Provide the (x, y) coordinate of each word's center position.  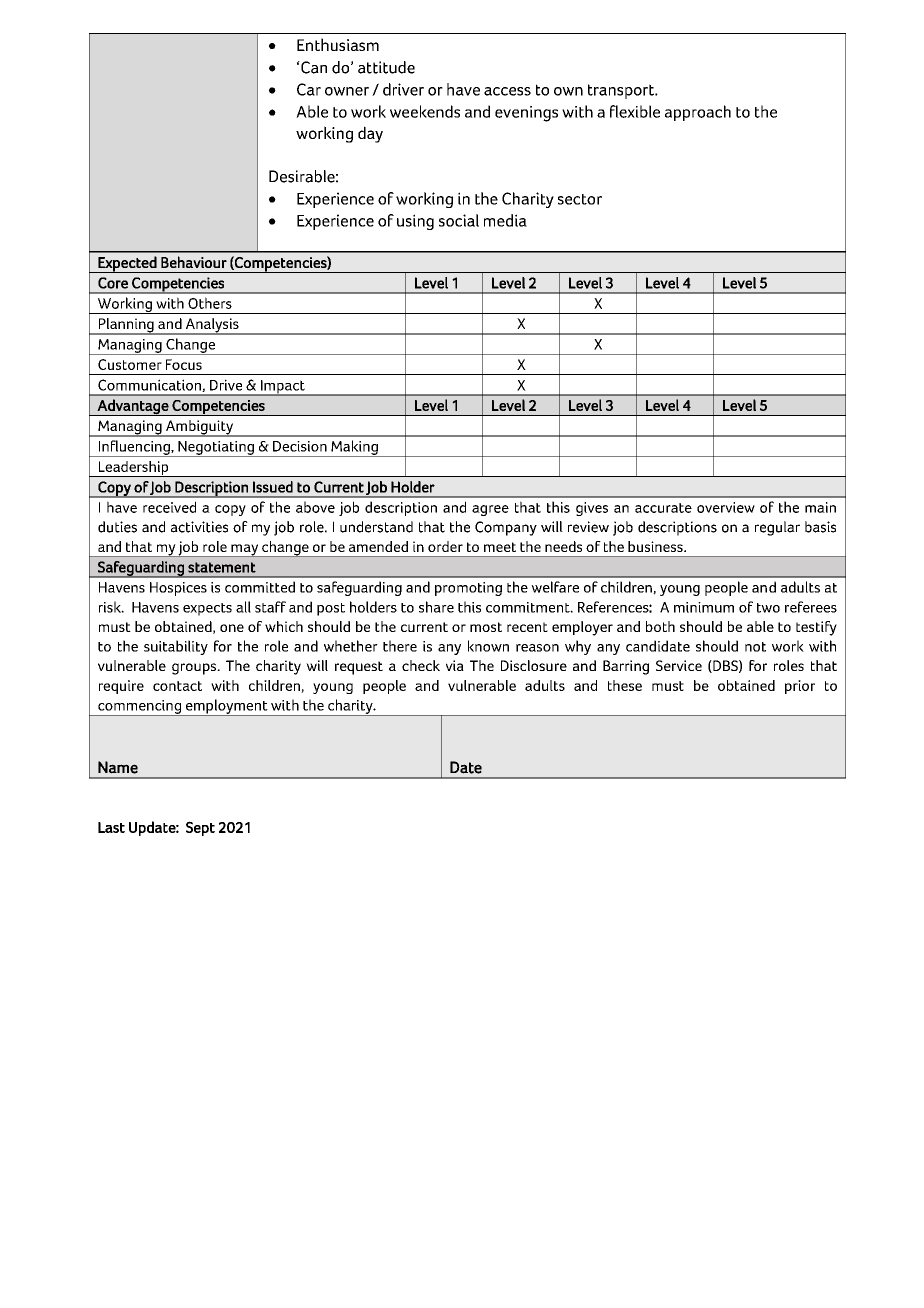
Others (210, 303)
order (445, 546)
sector (580, 199)
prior (800, 687)
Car (309, 89)
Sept (200, 828)
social (459, 220)
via (455, 665)
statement (222, 567)
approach (698, 113)
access (507, 91)
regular (777, 528)
